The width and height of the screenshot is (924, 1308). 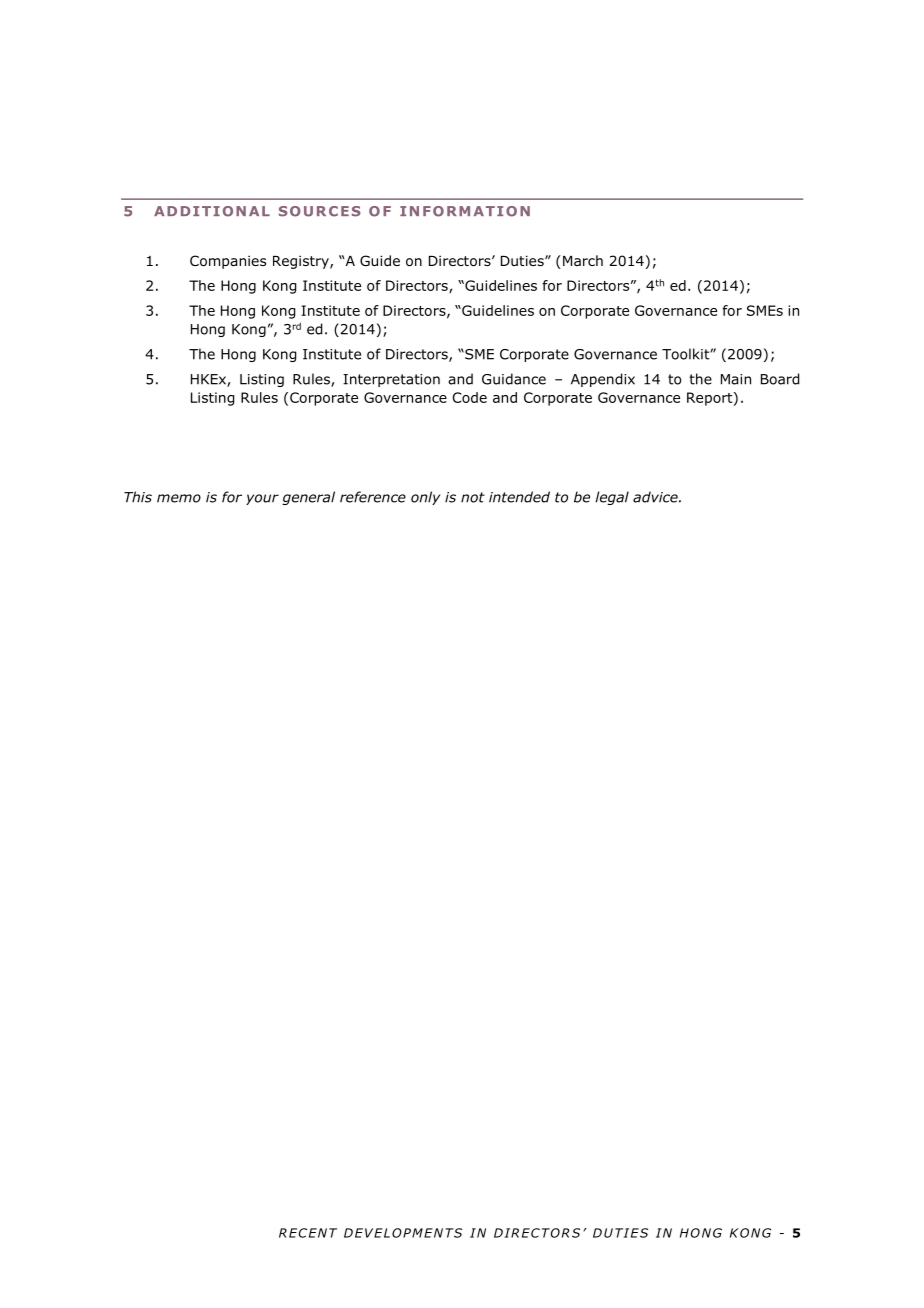 What do you see at coordinates (425, 498) in the screenshot?
I see `only` at bounding box center [425, 498].
